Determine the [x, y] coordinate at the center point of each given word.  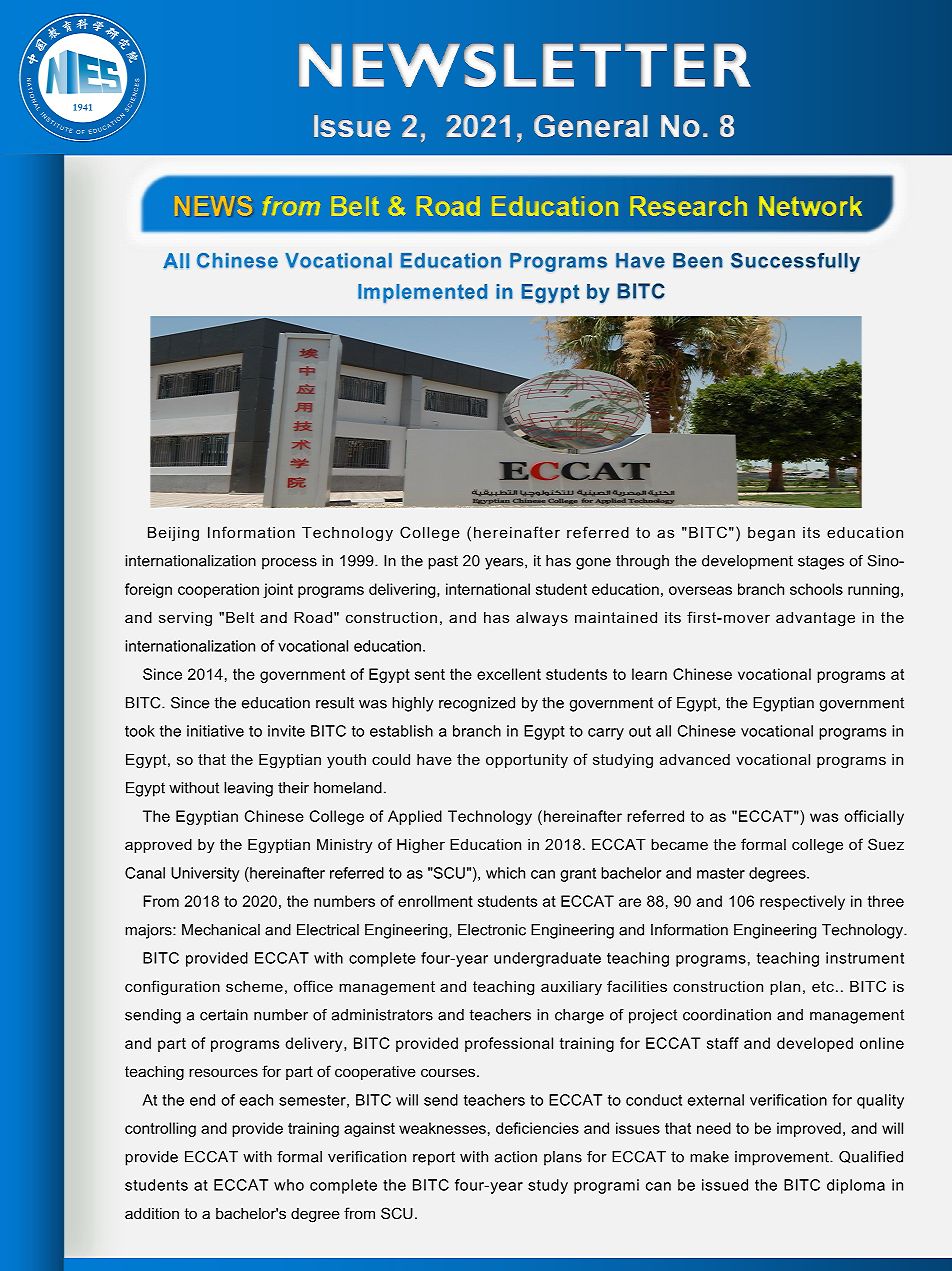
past [443, 562]
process [289, 564]
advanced [695, 759]
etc [823, 986]
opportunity [527, 761]
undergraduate [547, 959]
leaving [248, 789]
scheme [254, 986]
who [289, 1185]
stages [821, 562]
